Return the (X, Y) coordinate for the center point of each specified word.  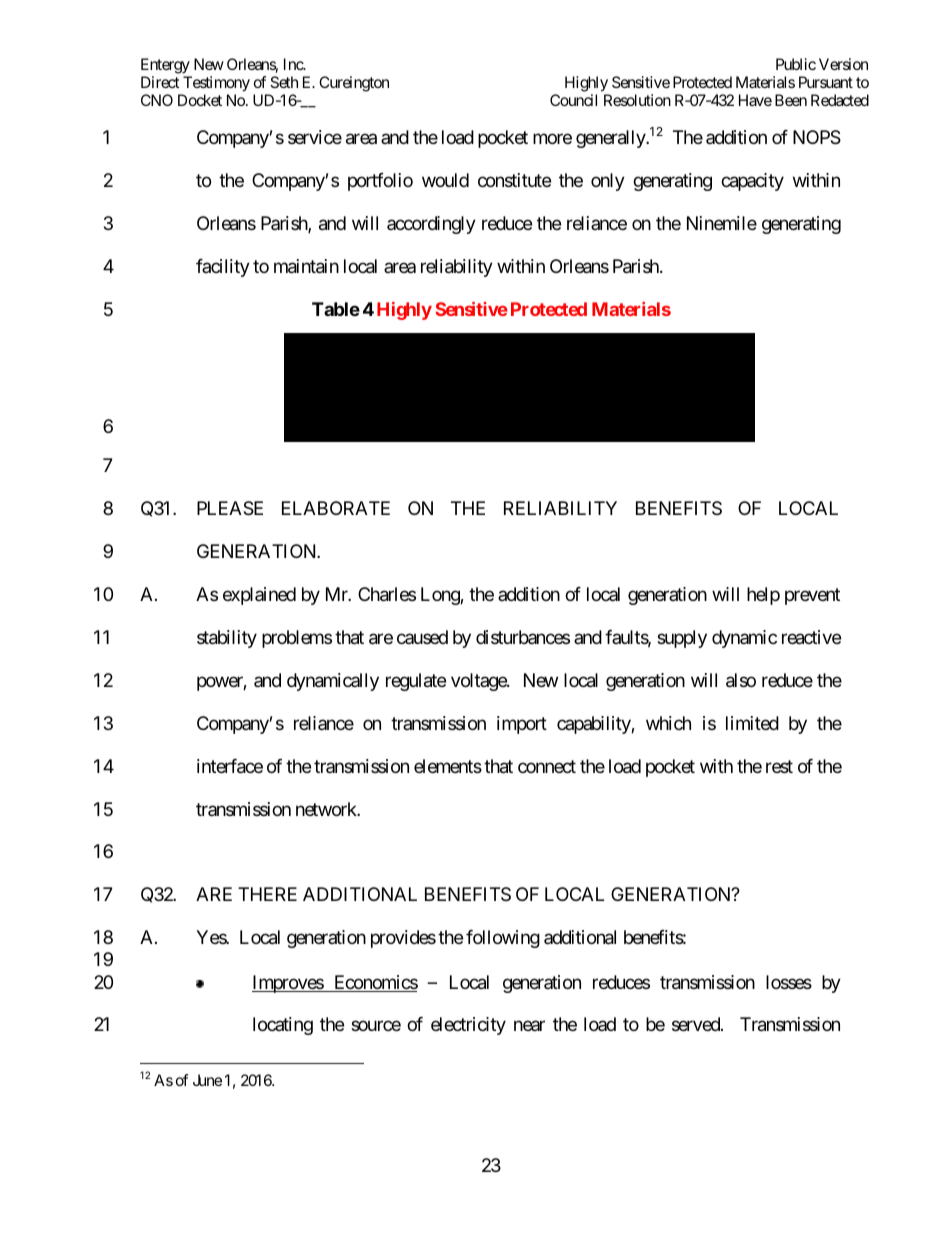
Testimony (216, 84)
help (763, 596)
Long (441, 596)
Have (755, 100)
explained (259, 596)
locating (283, 1026)
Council (573, 100)
